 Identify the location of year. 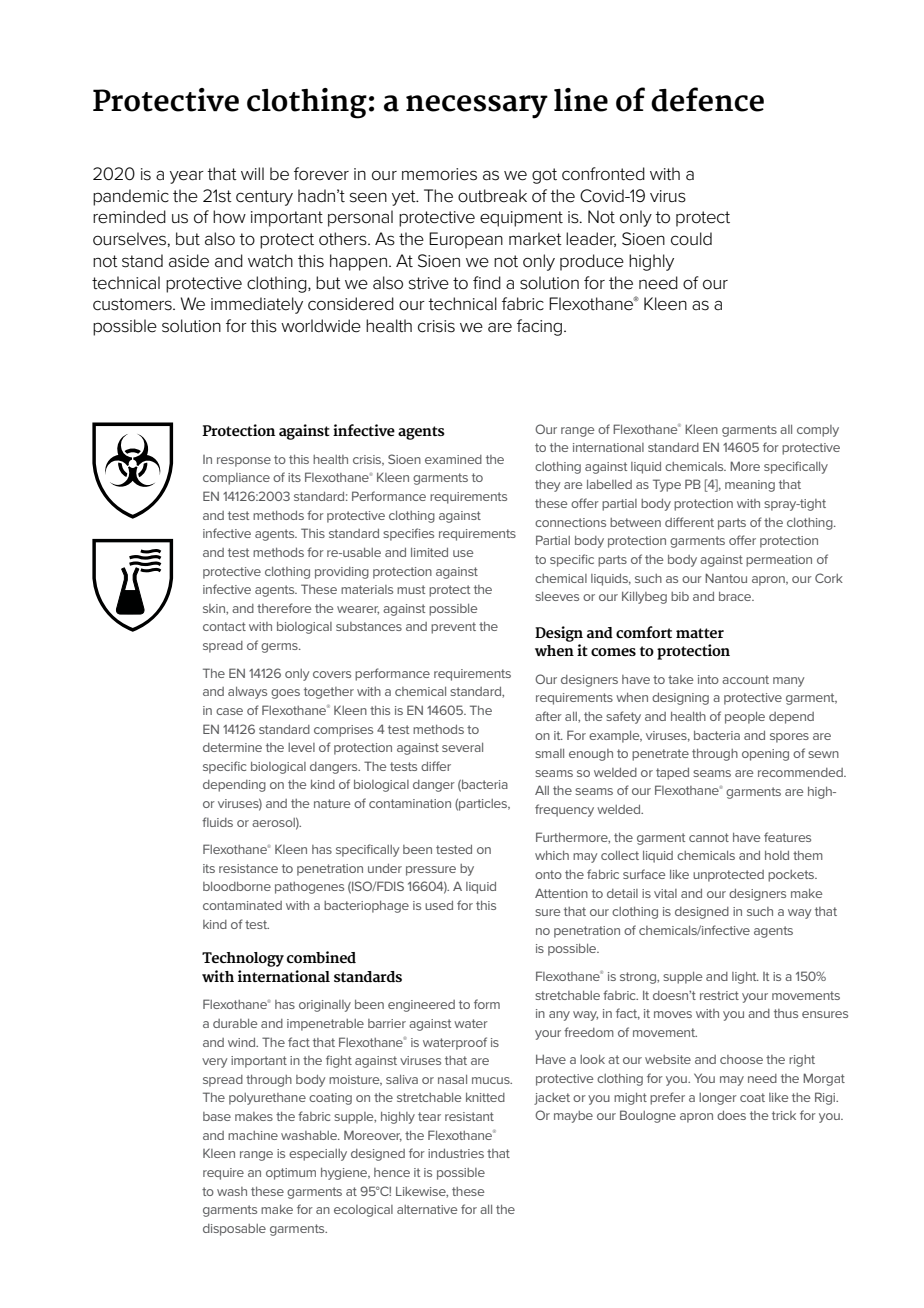
(187, 177).
